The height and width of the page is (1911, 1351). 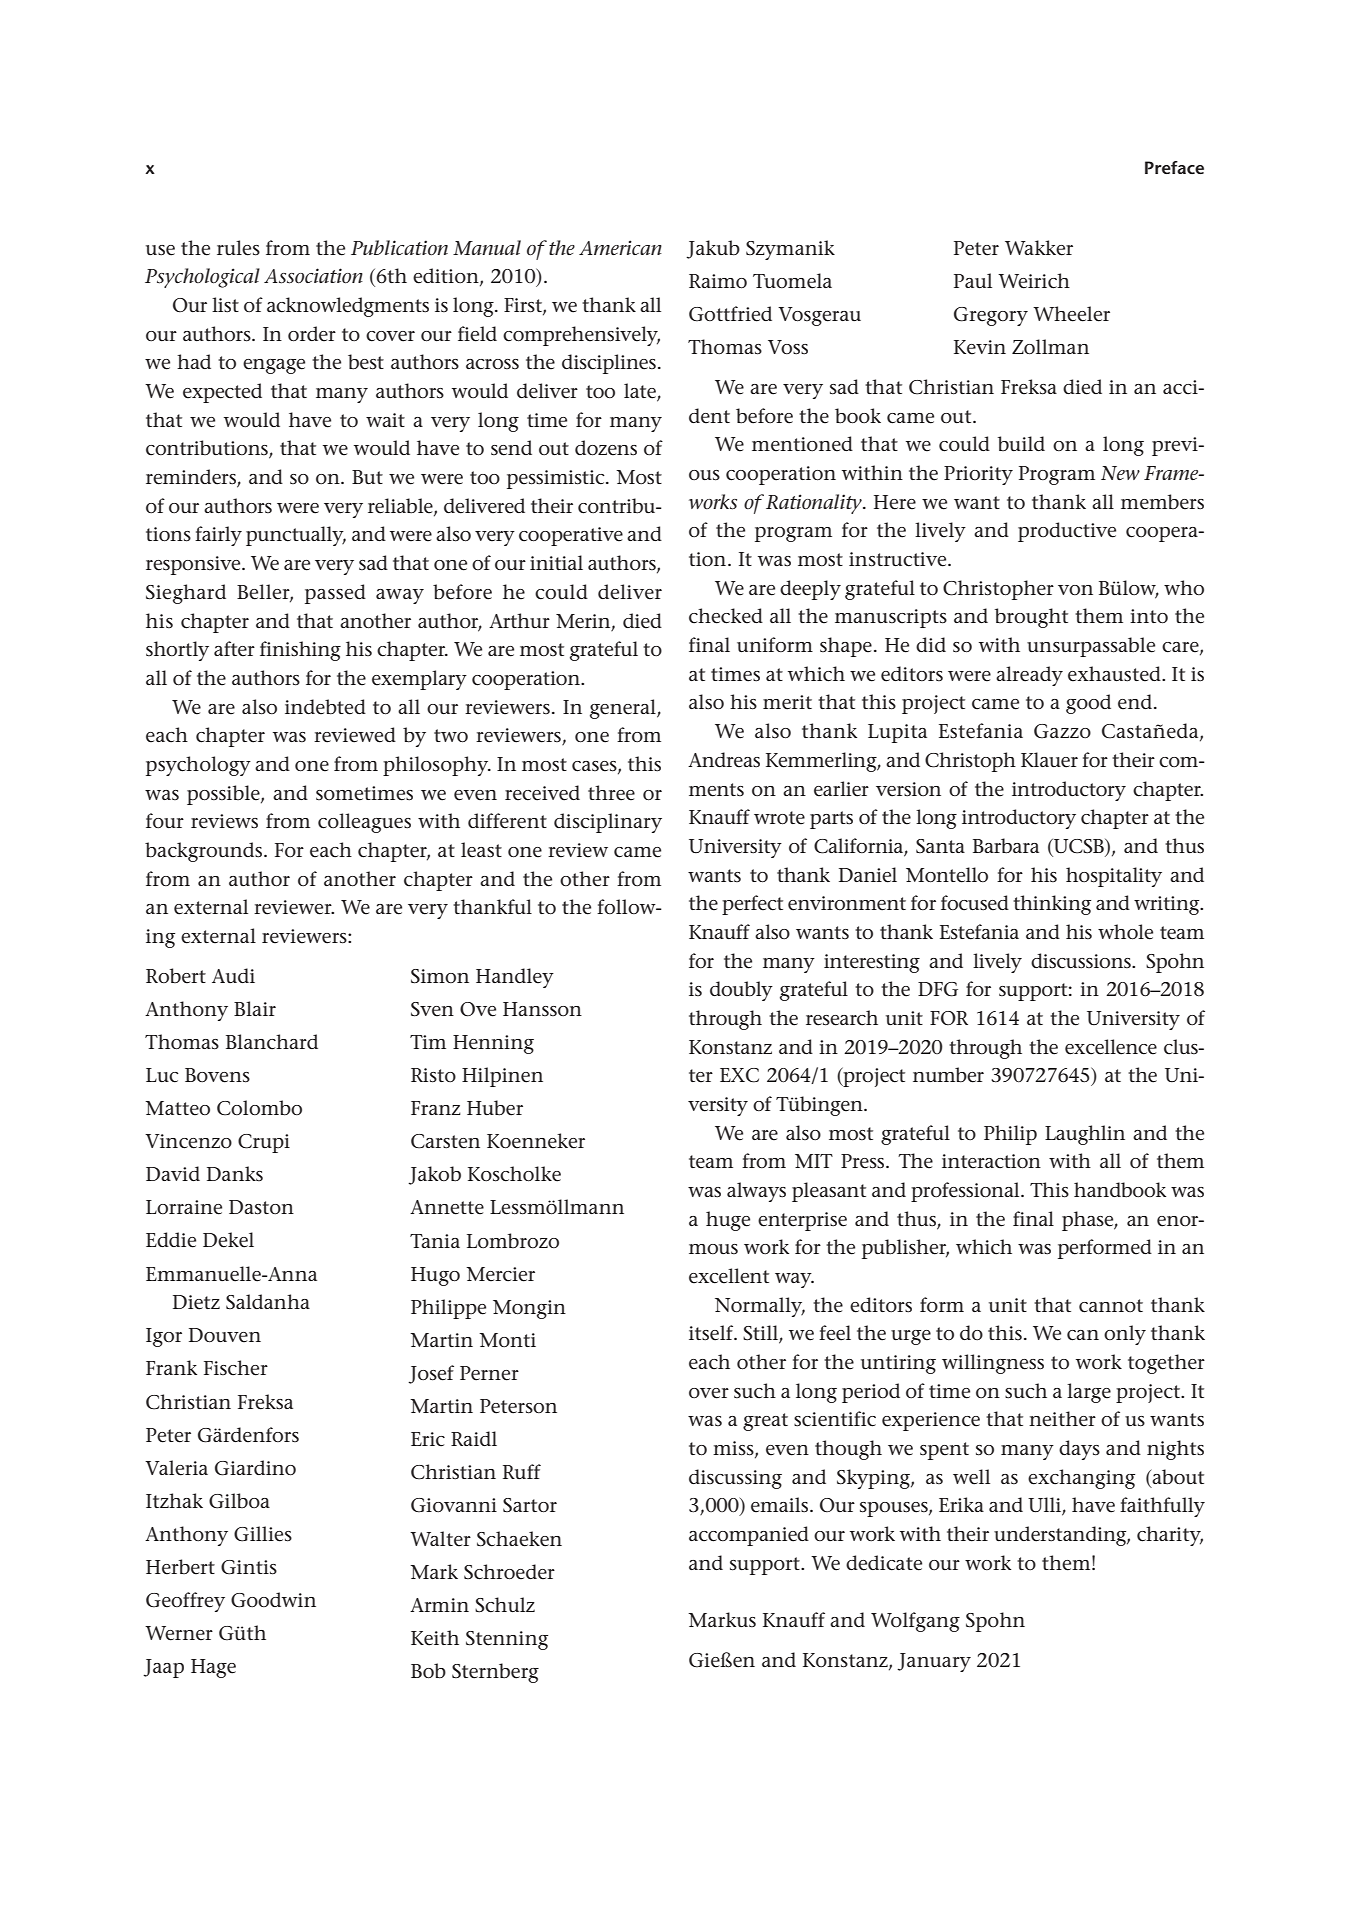 I want to click on Jakub, so click(x=713, y=249).
